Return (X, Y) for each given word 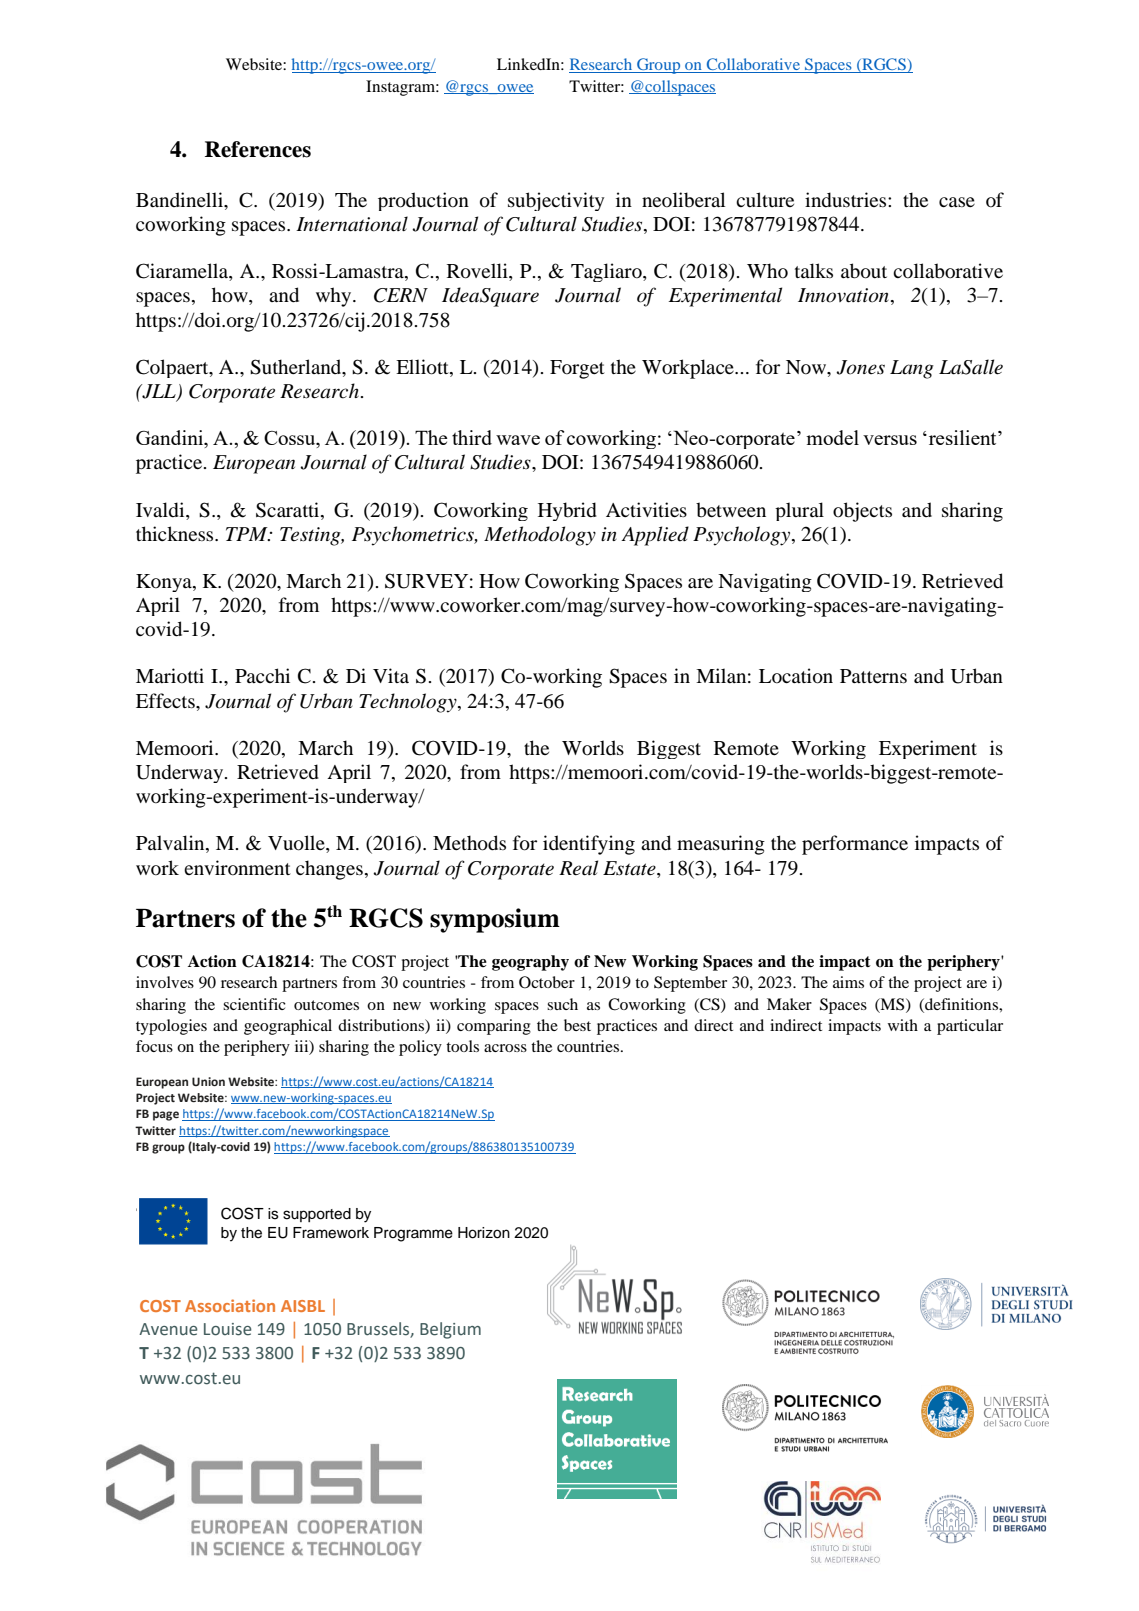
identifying (589, 845)
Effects (166, 700)
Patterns (873, 676)
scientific (254, 1004)
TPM (248, 534)
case (957, 202)
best (577, 1025)
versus (890, 440)
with (903, 1025)
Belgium (450, 1330)
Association (230, 1305)
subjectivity (556, 201)
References (258, 149)
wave (518, 440)
